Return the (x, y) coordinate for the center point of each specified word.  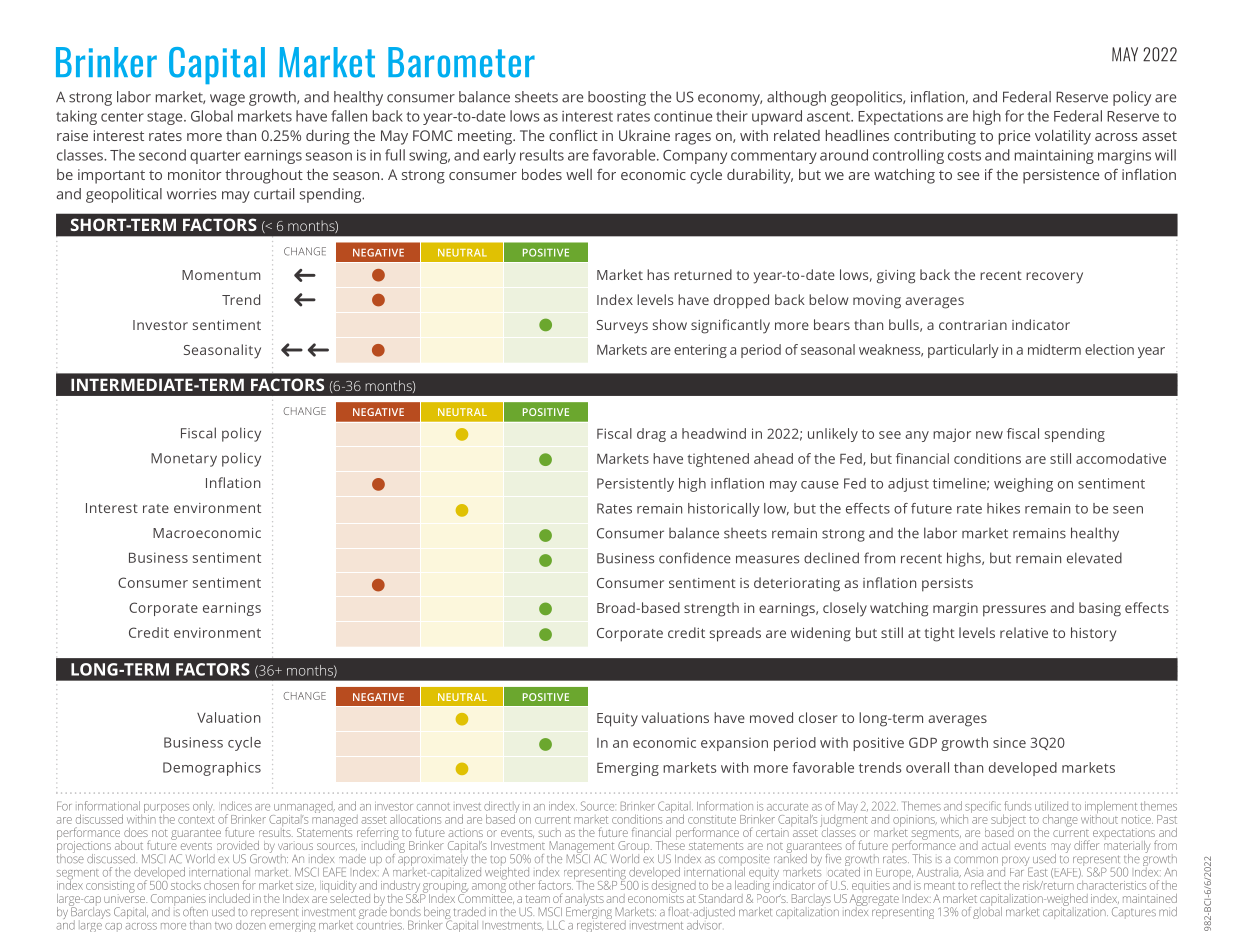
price (1015, 137)
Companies (178, 901)
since (1009, 742)
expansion (734, 744)
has (658, 274)
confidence (695, 558)
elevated (1094, 558)
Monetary (184, 460)
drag (651, 435)
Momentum (221, 275)
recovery (1054, 278)
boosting (617, 98)
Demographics (212, 769)
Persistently (635, 485)
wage (227, 100)
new (989, 435)
